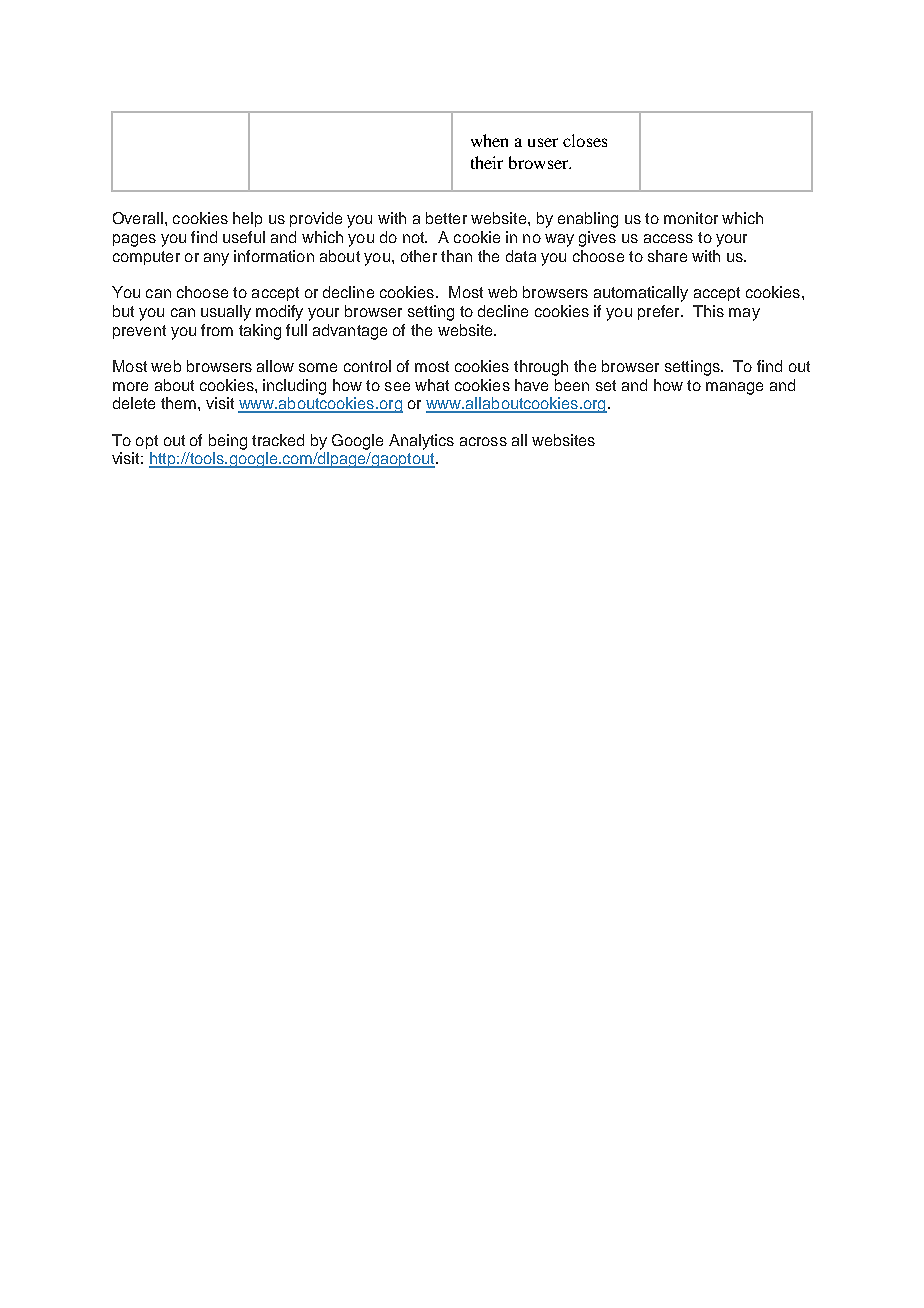 The height and width of the screenshot is (1308, 924). I want to click on Overall, so click(138, 218).
